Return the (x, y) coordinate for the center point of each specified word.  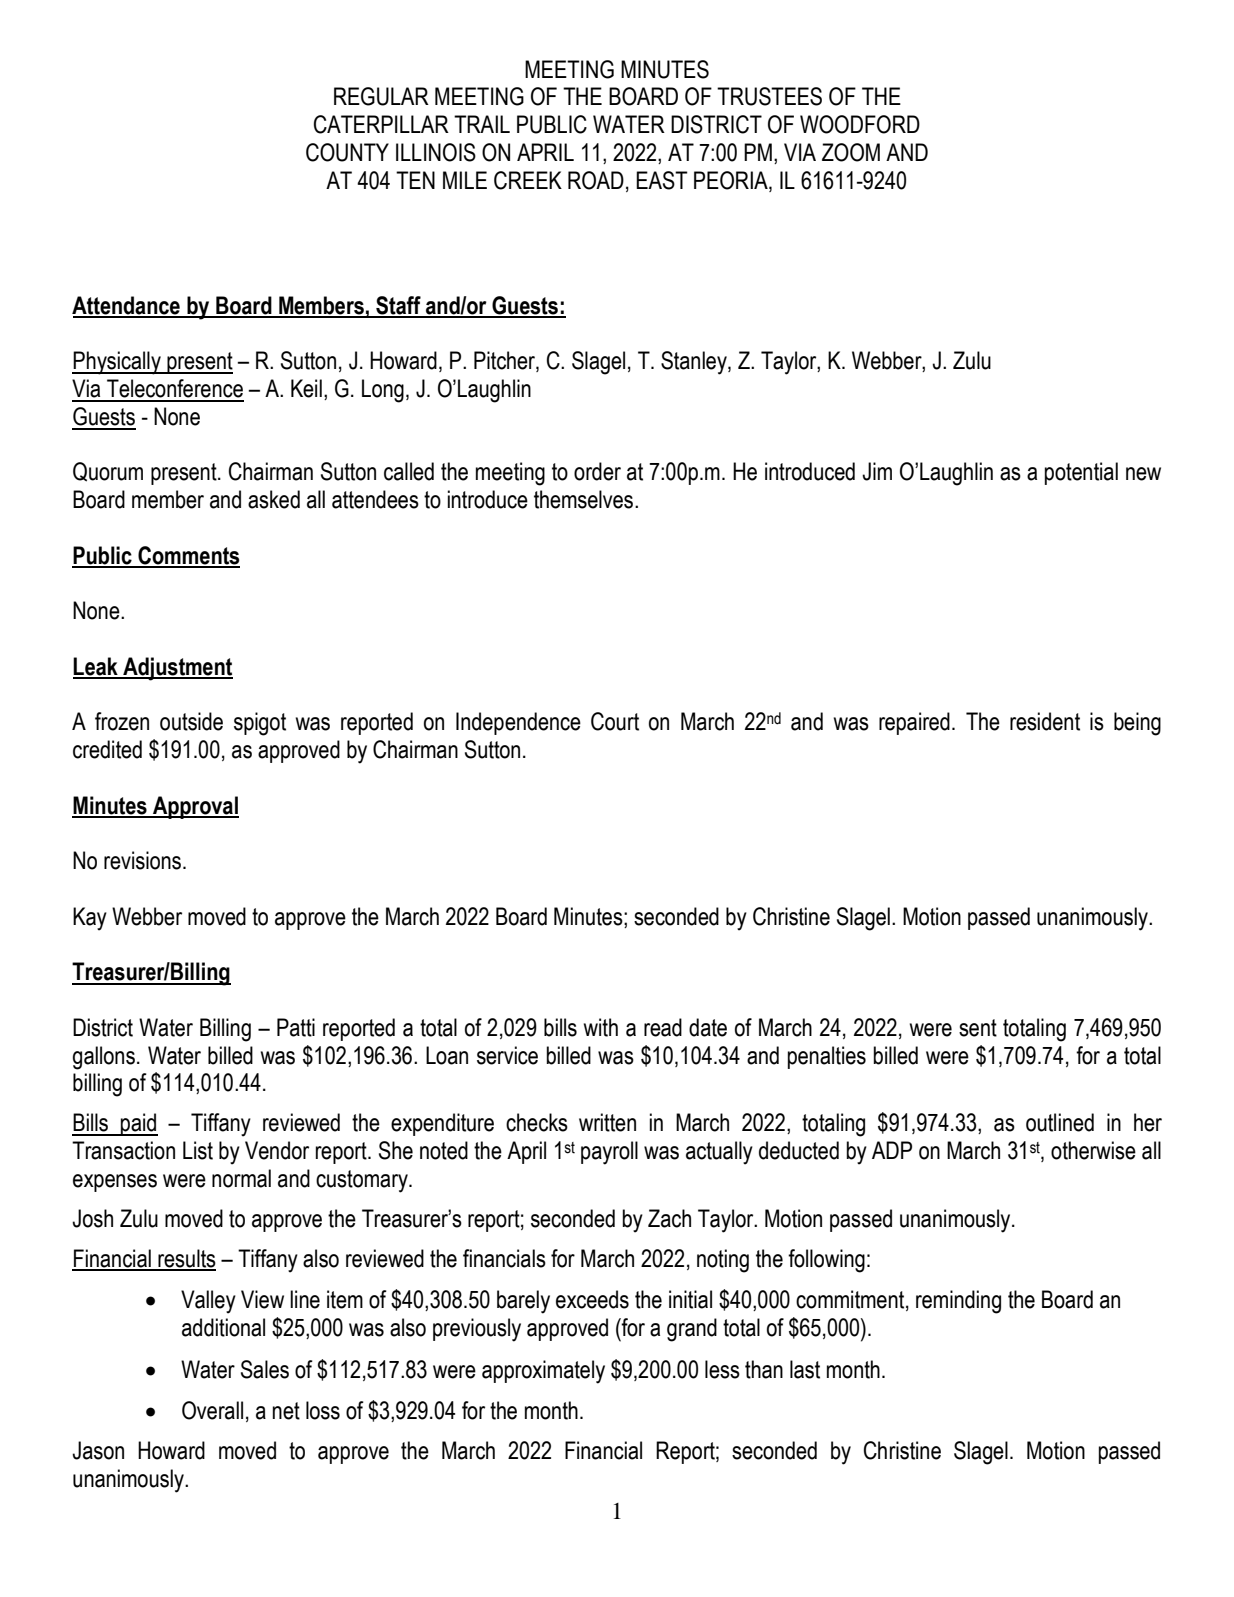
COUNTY (347, 152)
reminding (958, 1302)
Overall (212, 1410)
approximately (543, 1372)
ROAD (596, 180)
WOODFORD (860, 124)
